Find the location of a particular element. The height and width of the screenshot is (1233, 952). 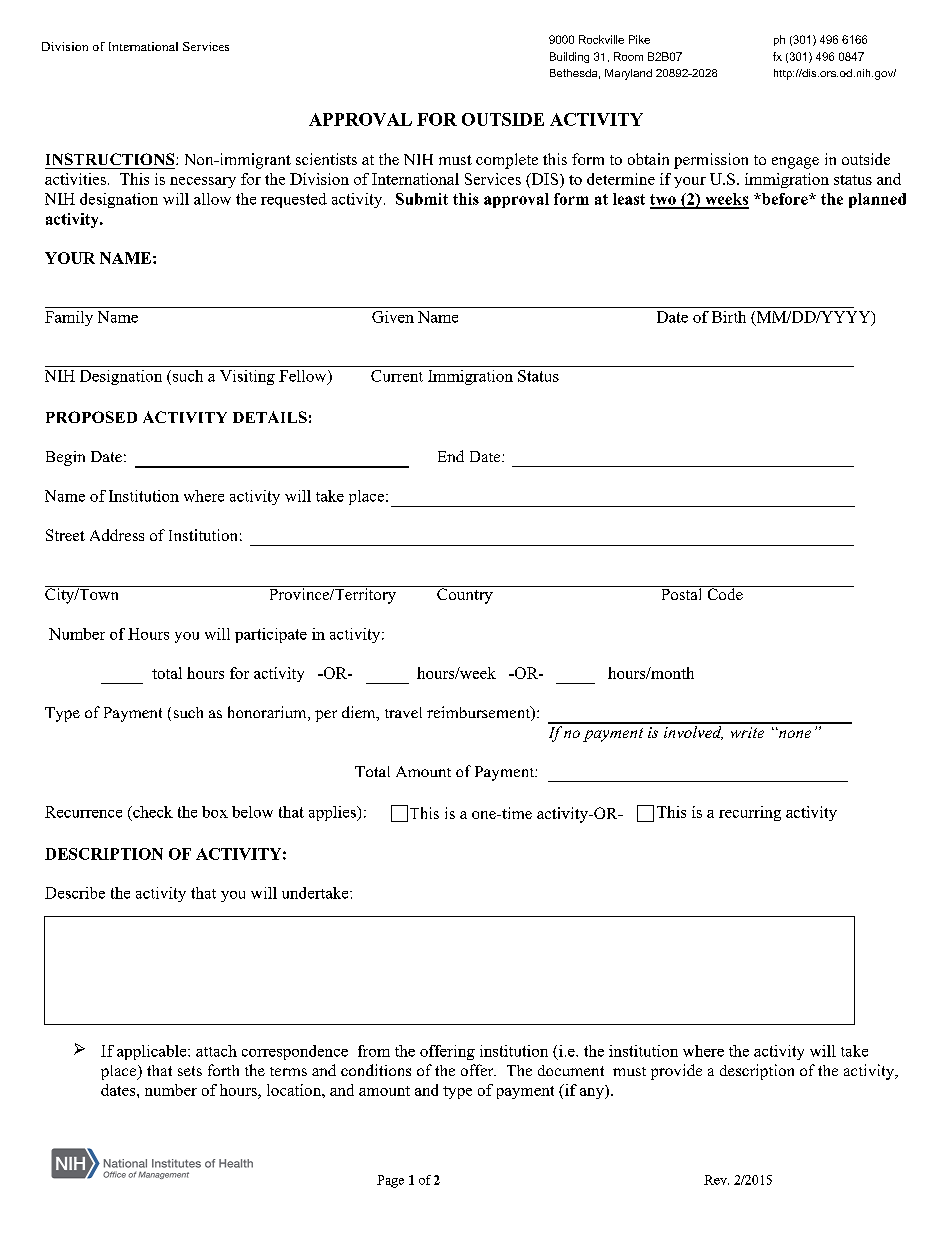

Building is located at coordinates (569, 57).
